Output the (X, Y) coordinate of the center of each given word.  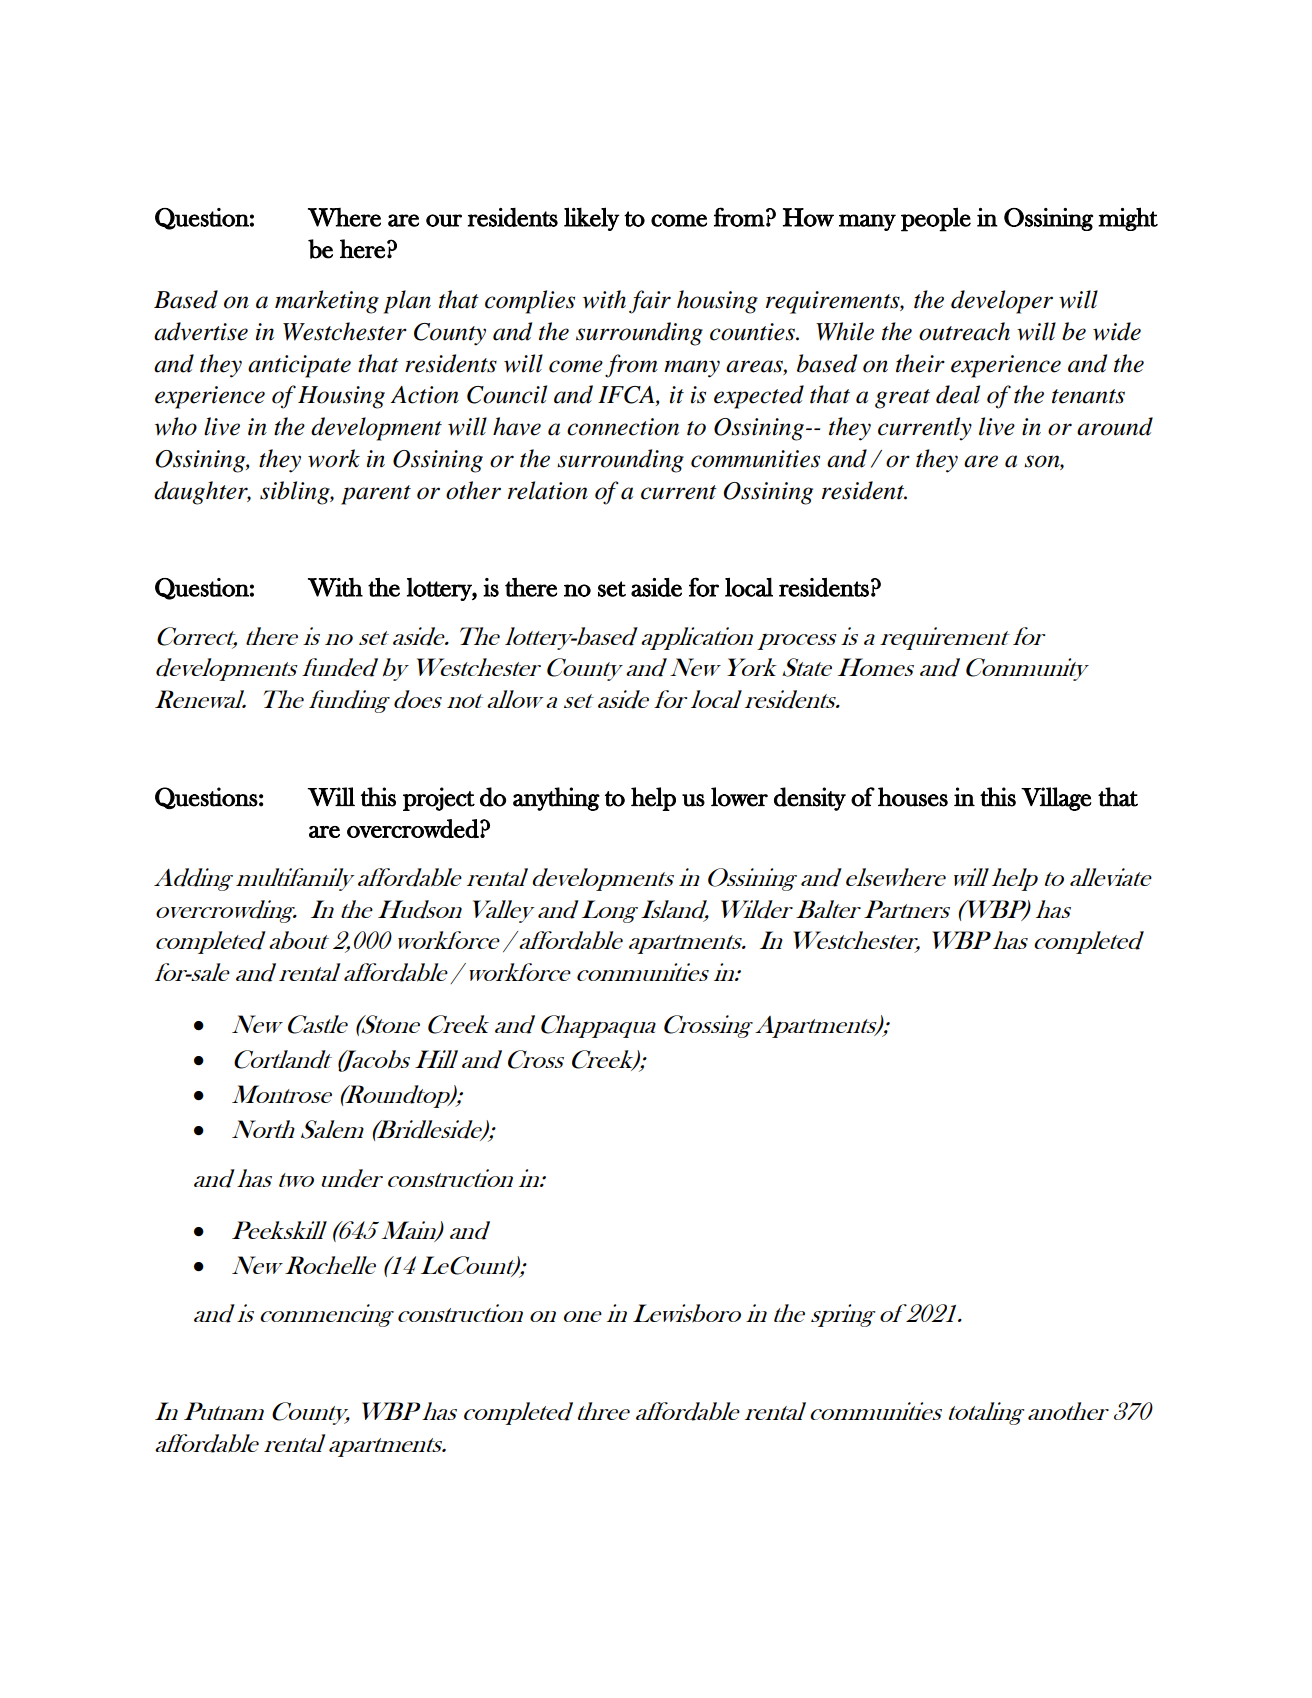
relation (548, 490)
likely (592, 219)
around (1115, 426)
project (439, 799)
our (444, 220)
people (936, 219)
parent (376, 495)
